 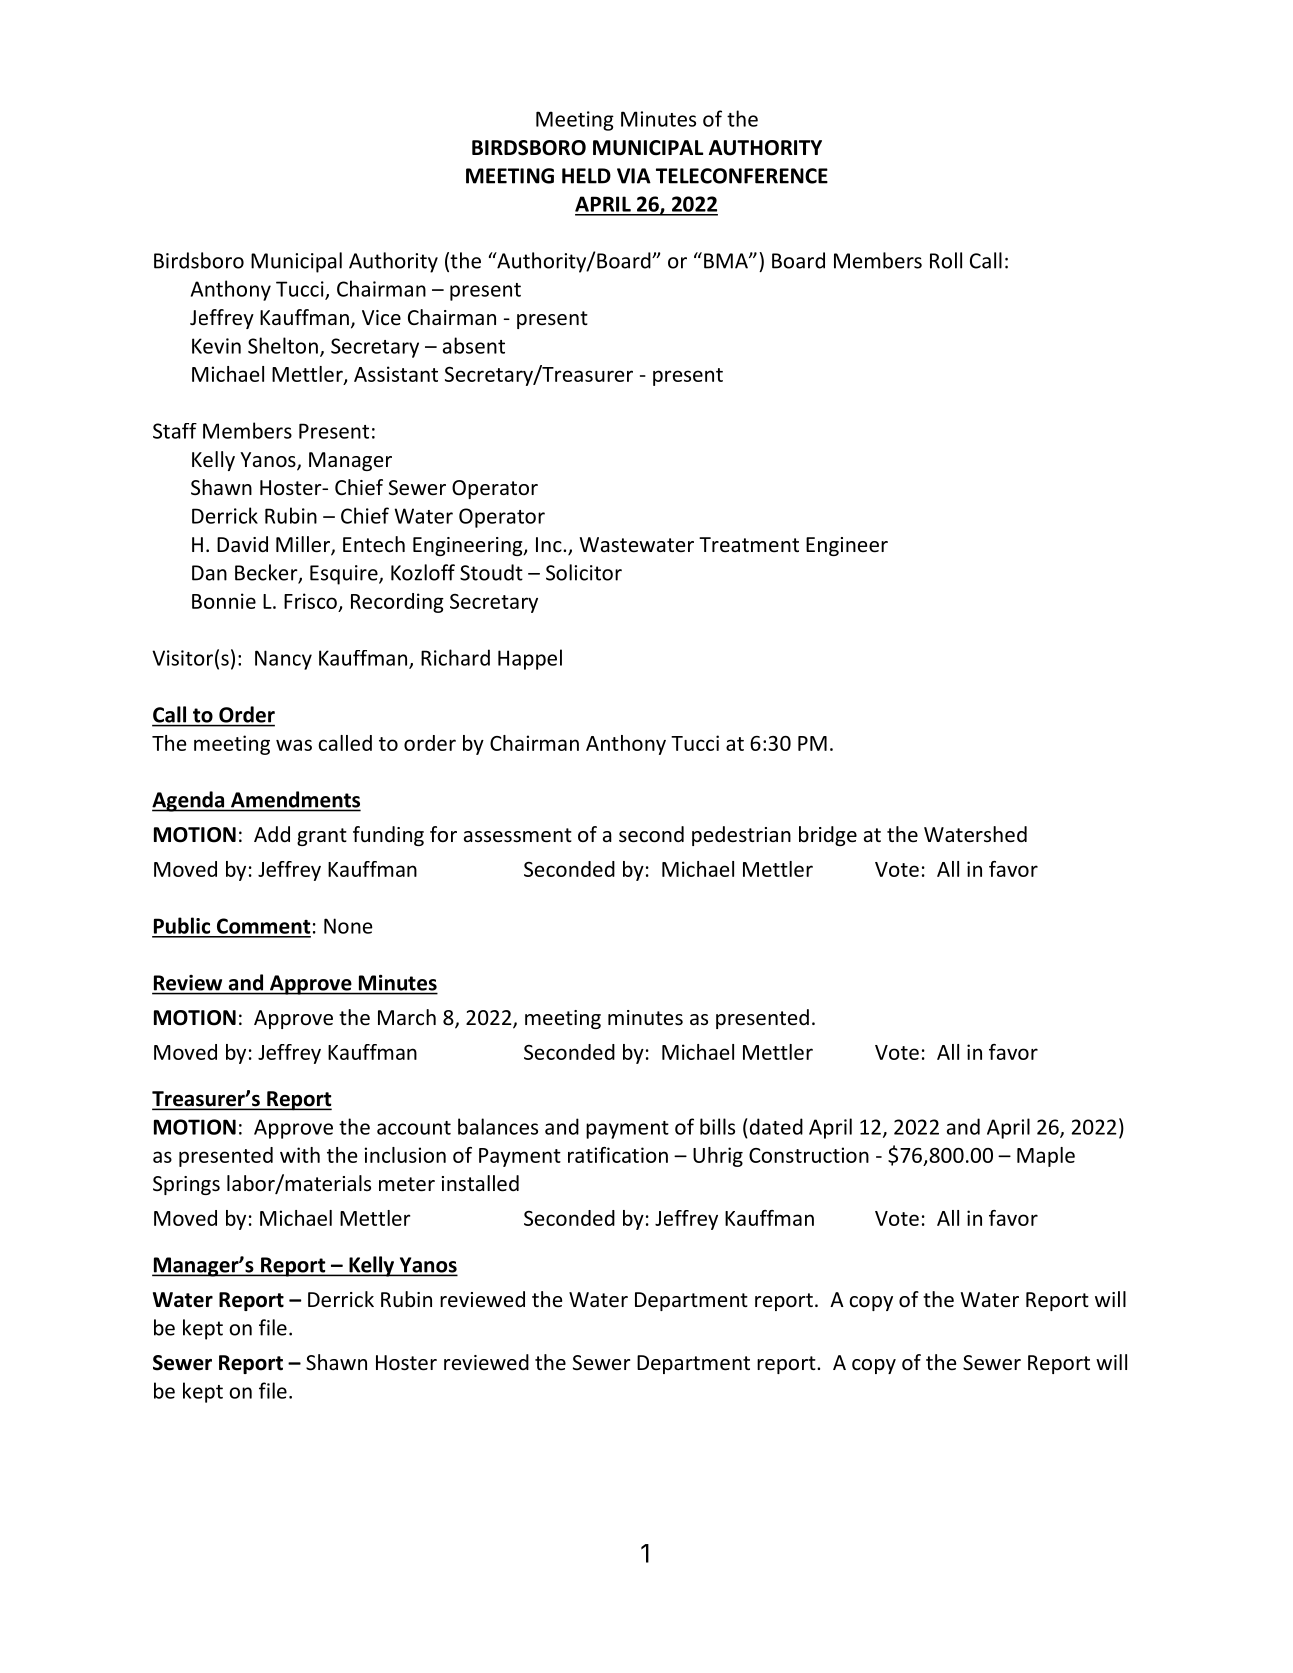 What do you see at coordinates (474, 345) in the image?
I see `absent` at bounding box center [474, 345].
